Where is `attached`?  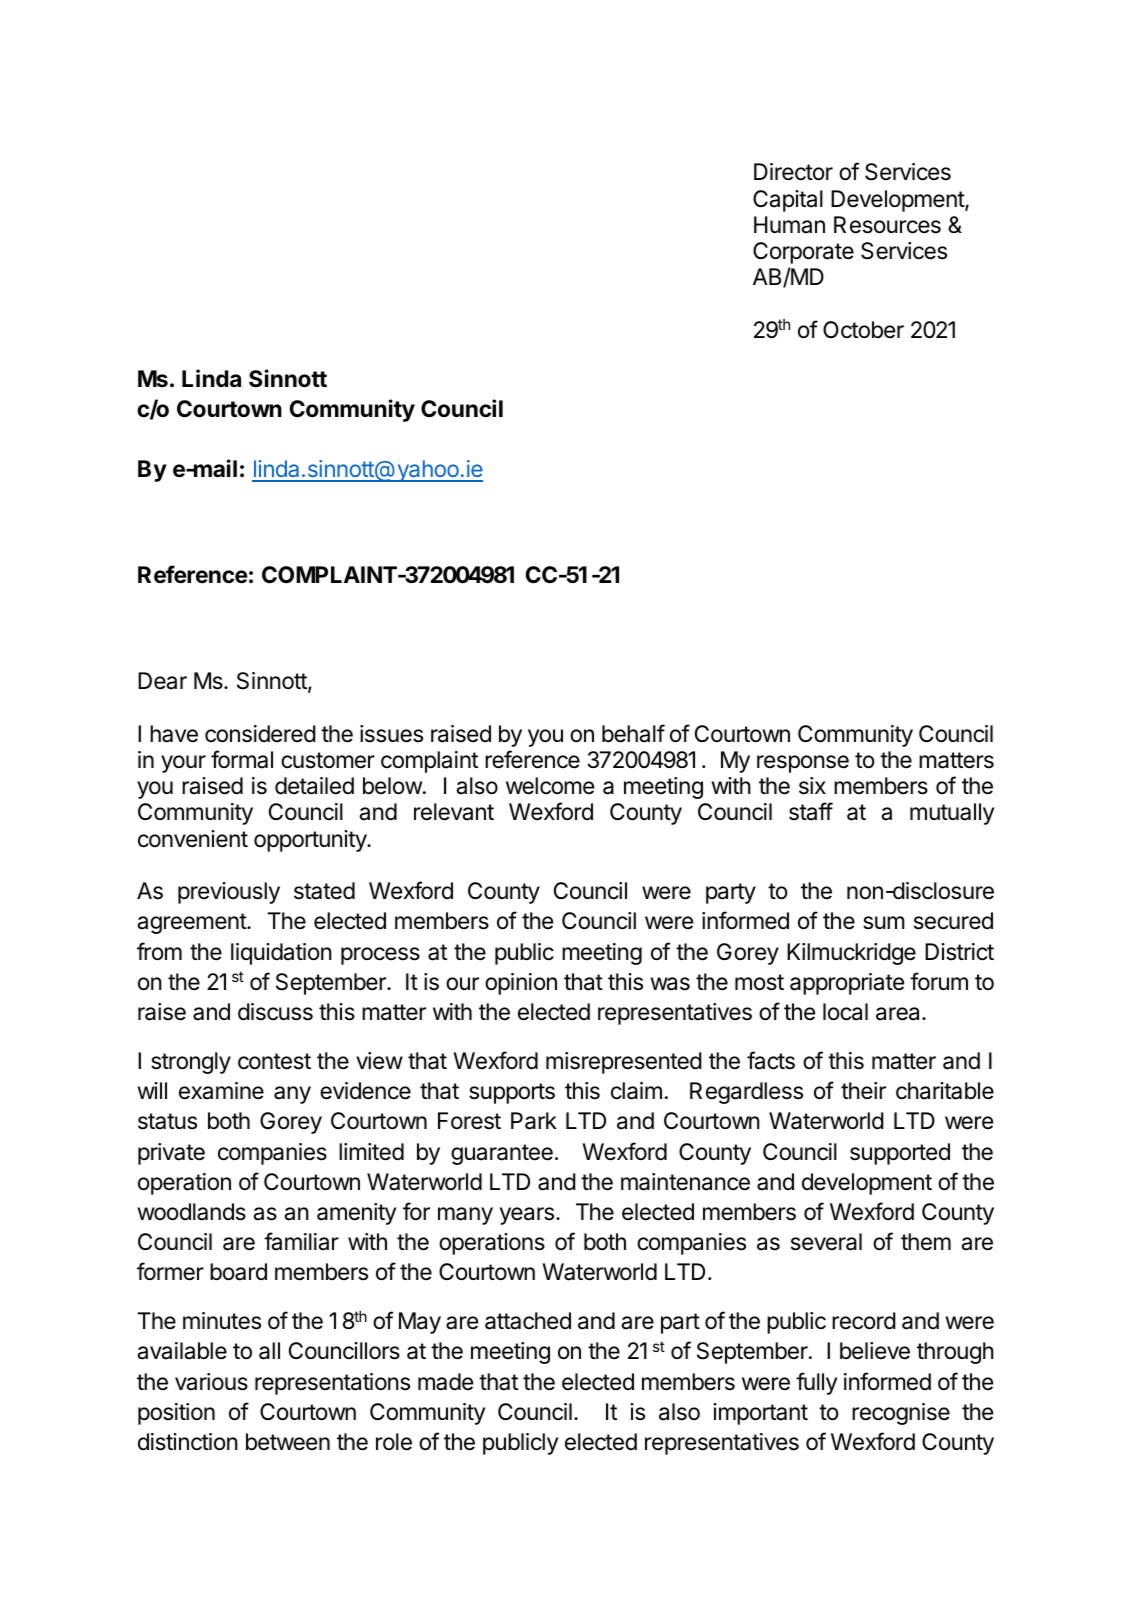 attached is located at coordinates (528, 1321).
